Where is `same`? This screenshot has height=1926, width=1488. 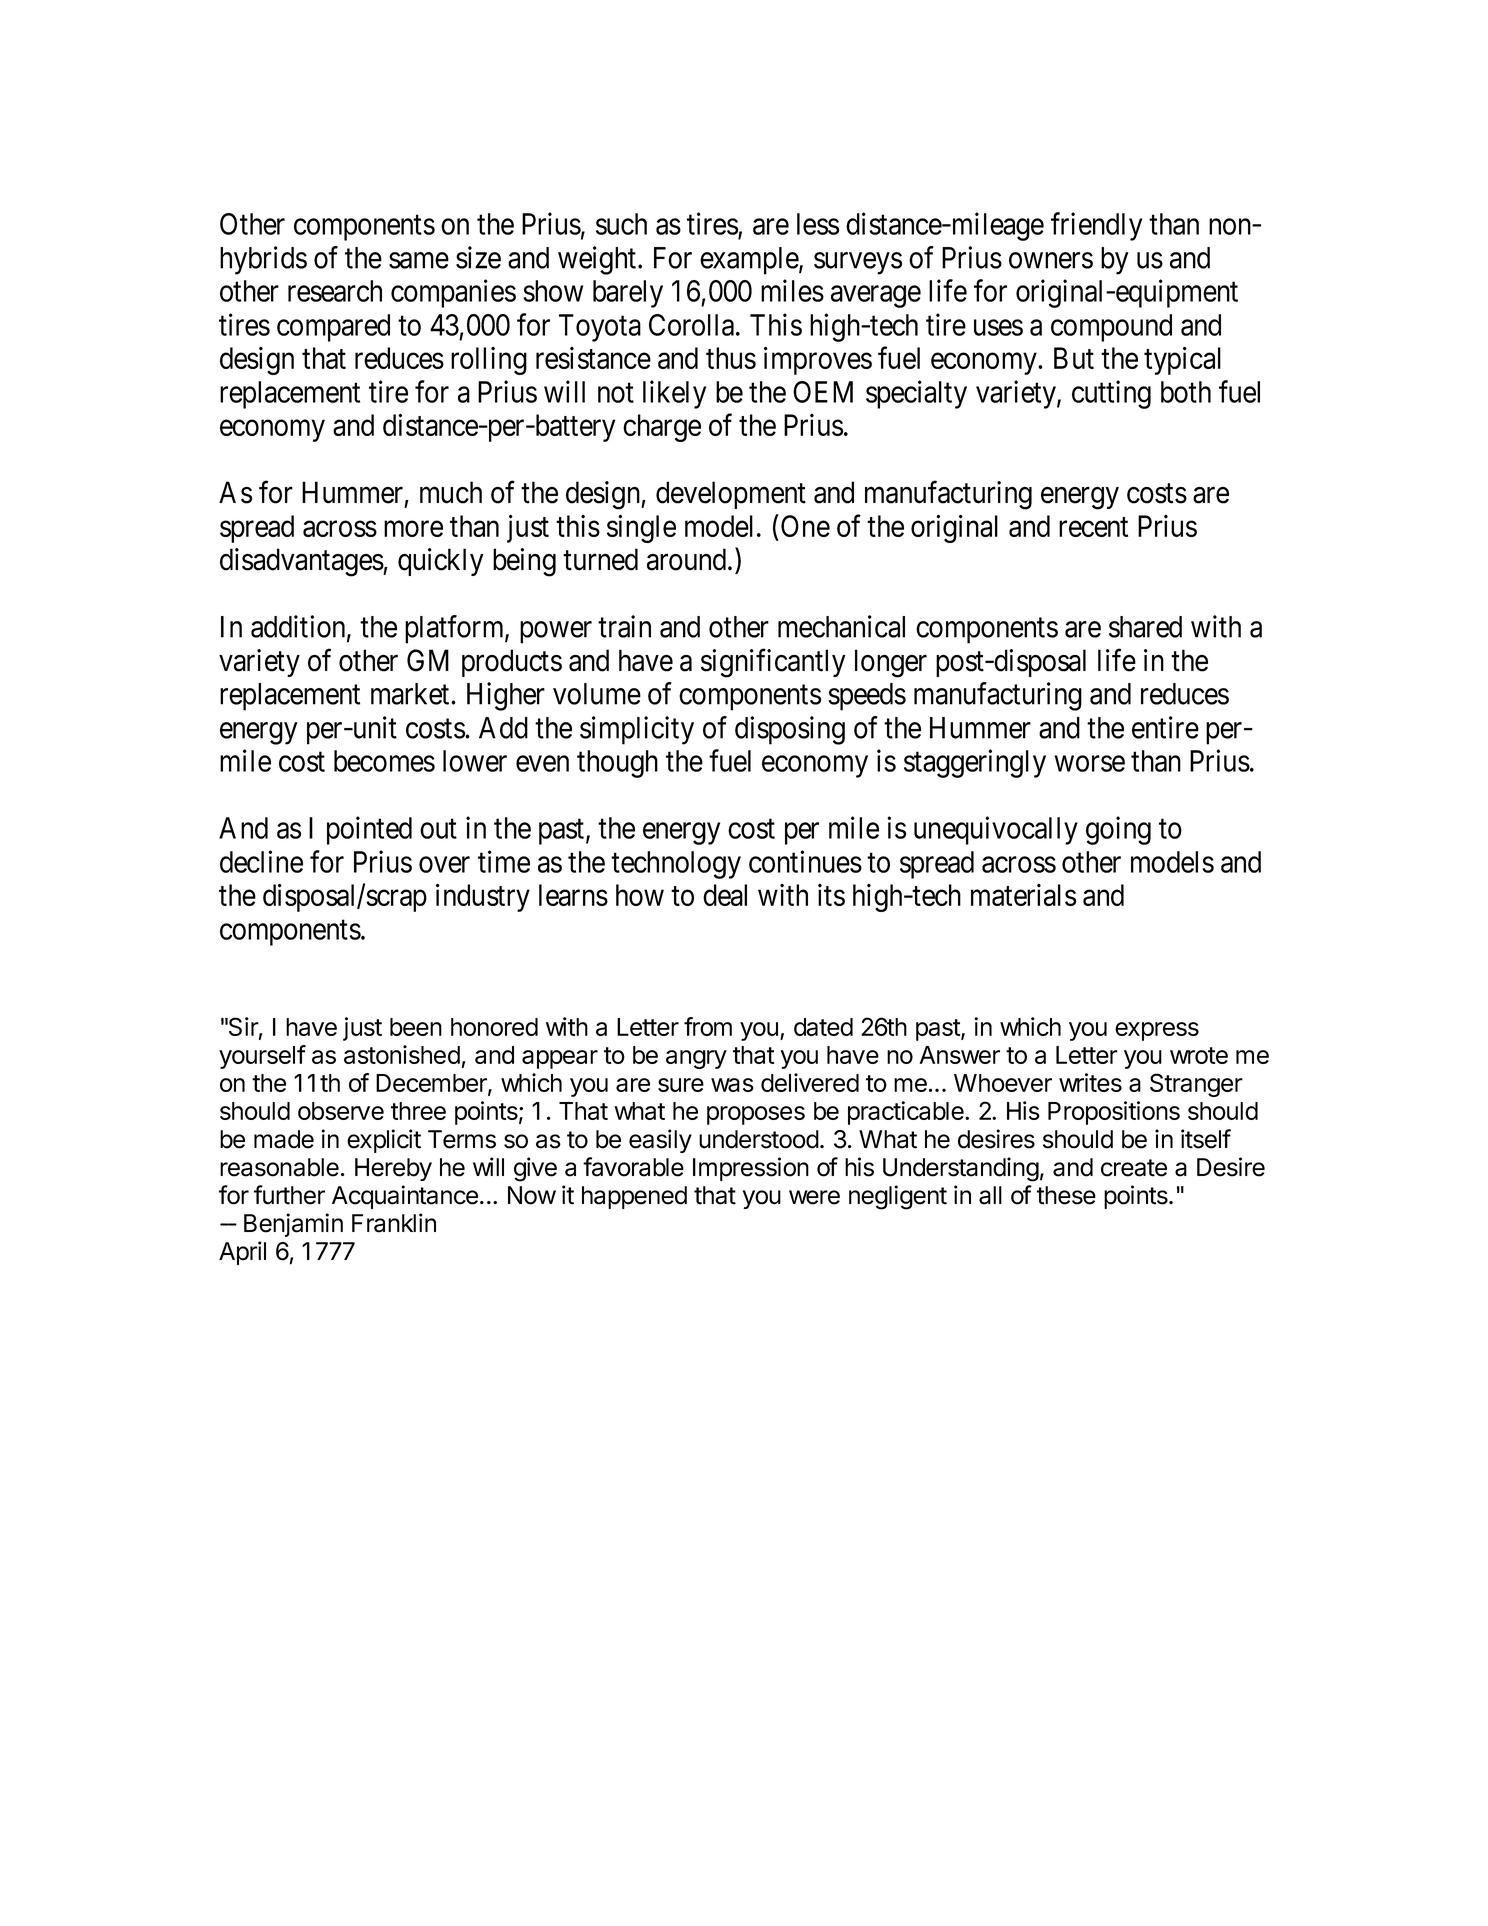
same is located at coordinates (419, 261).
